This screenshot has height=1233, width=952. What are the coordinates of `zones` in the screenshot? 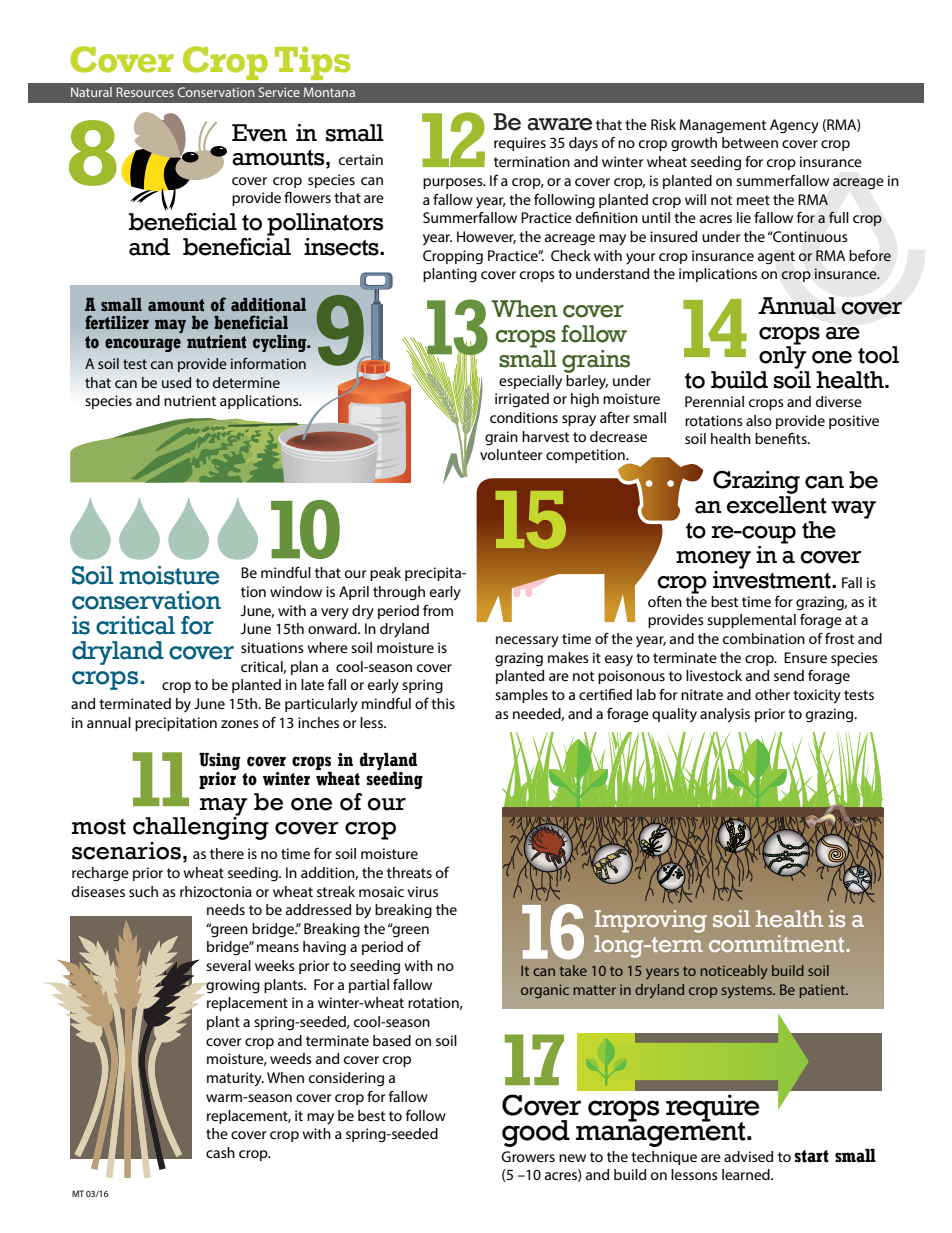 It's located at (240, 724).
